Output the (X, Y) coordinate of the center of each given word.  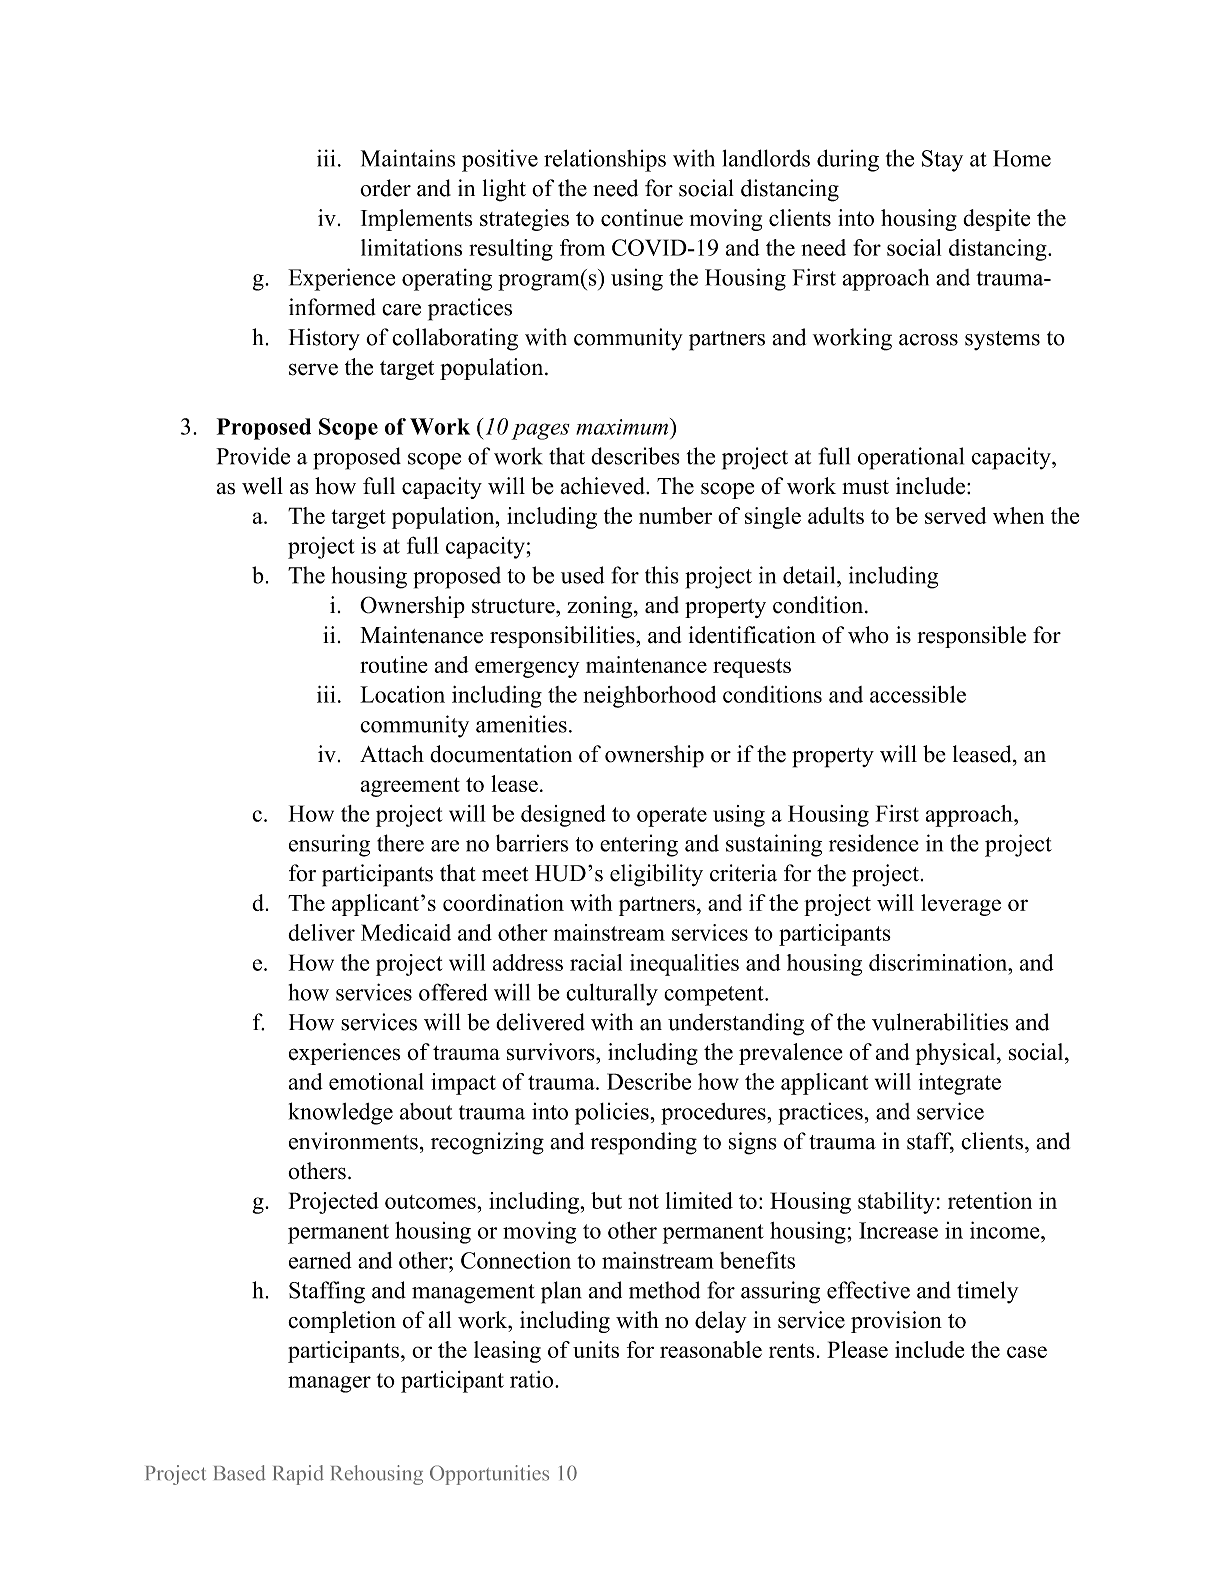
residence (874, 843)
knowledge (341, 1113)
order (385, 188)
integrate (960, 1084)
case (1027, 1352)
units (596, 1349)
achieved (603, 486)
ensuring (329, 845)
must (865, 487)
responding (644, 1143)
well (262, 486)
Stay (942, 161)
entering (639, 845)
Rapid (298, 1475)
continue (642, 218)
